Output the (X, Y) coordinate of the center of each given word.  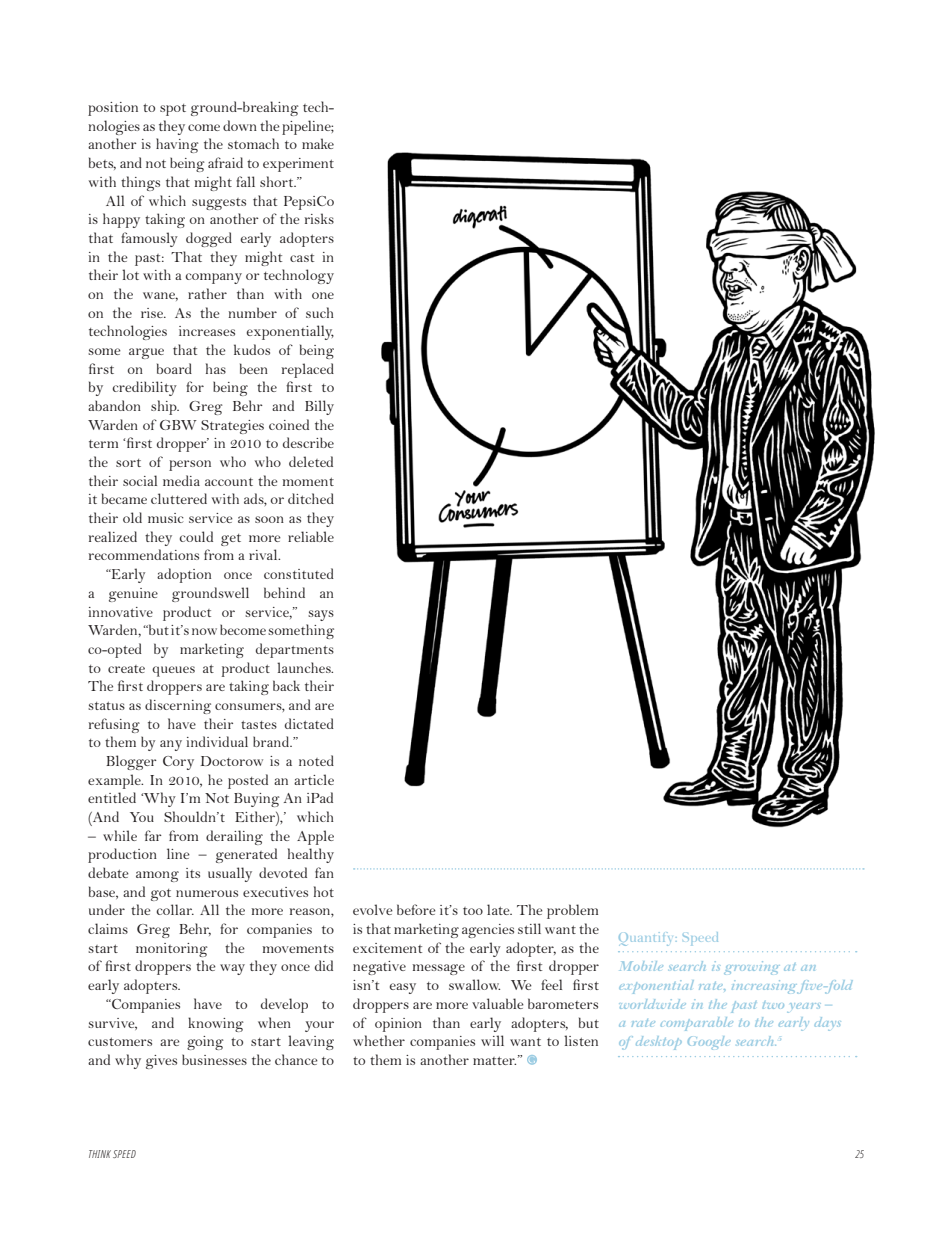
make (318, 143)
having (177, 145)
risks (319, 218)
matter (494, 1060)
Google (709, 1043)
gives (161, 1062)
